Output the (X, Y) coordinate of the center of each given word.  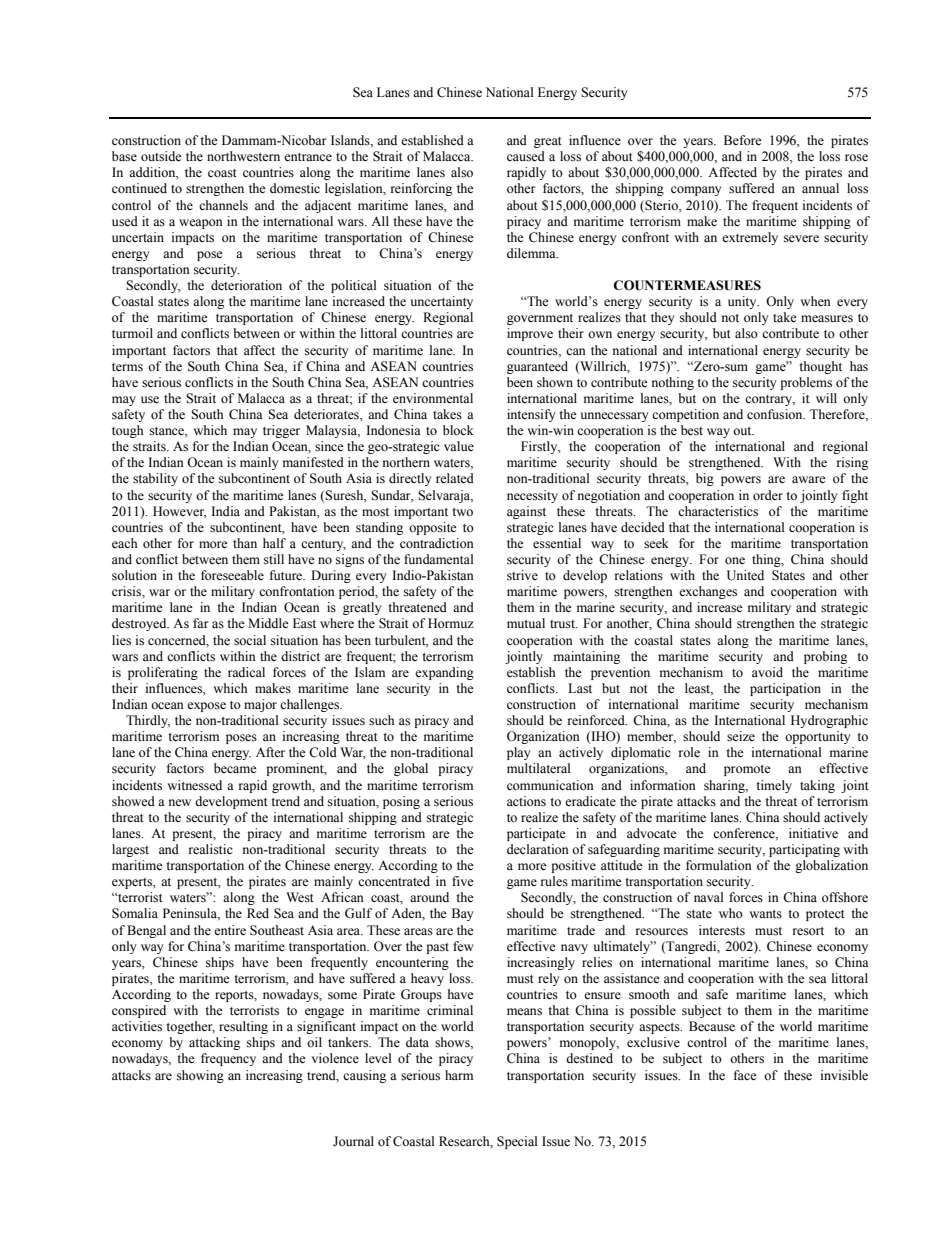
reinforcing (421, 189)
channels (223, 205)
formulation (719, 865)
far (200, 623)
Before (743, 140)
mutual (526, 623)
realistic (211, 849)
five (463, 881)
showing (200, 1076)
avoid (767, 672)
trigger (281, 431)
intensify (531, 415)
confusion (776, 414)
